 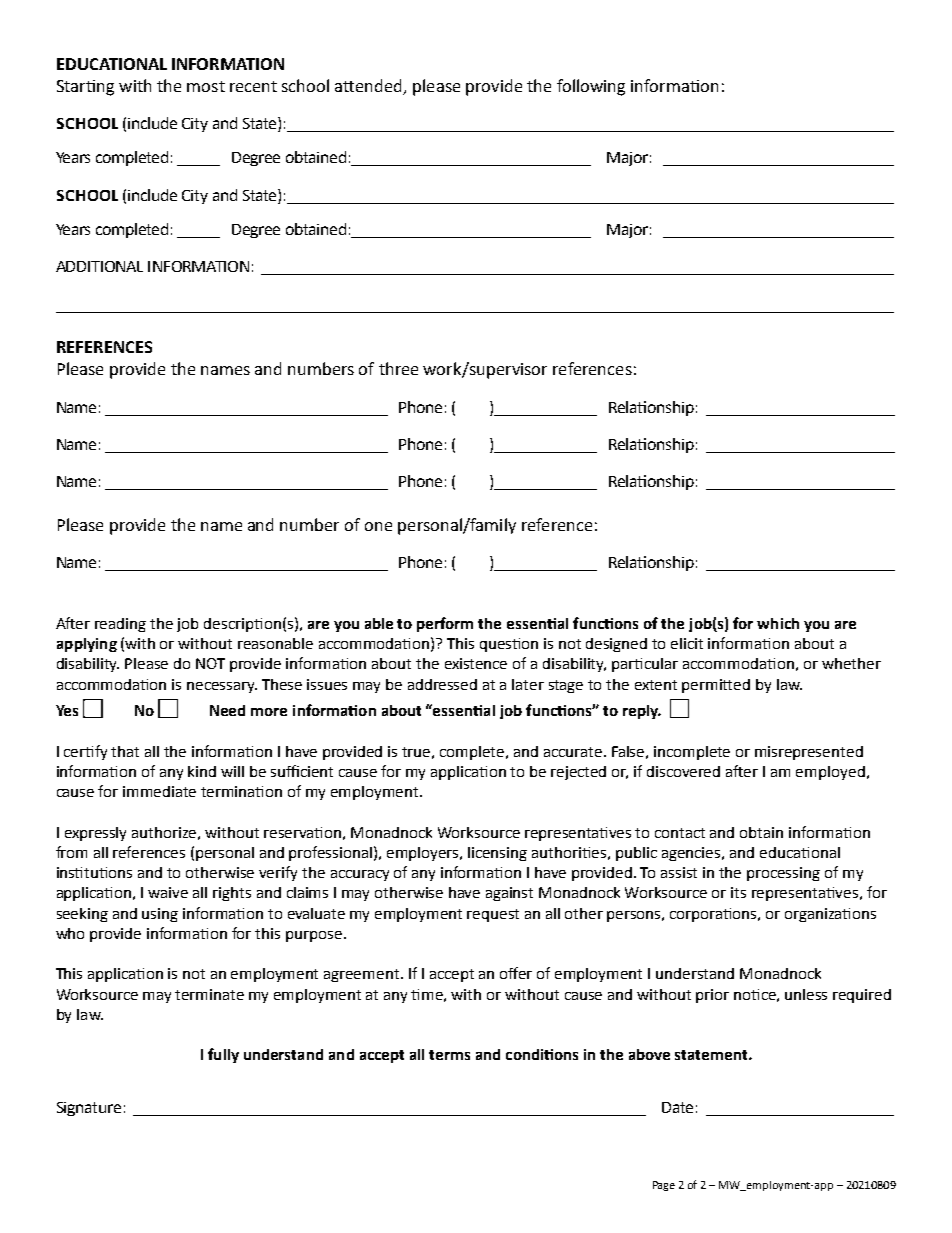 What do you see at coordinates (445, 624) in the screenshot?
I see `perform` at bounding box center [445, 624].
